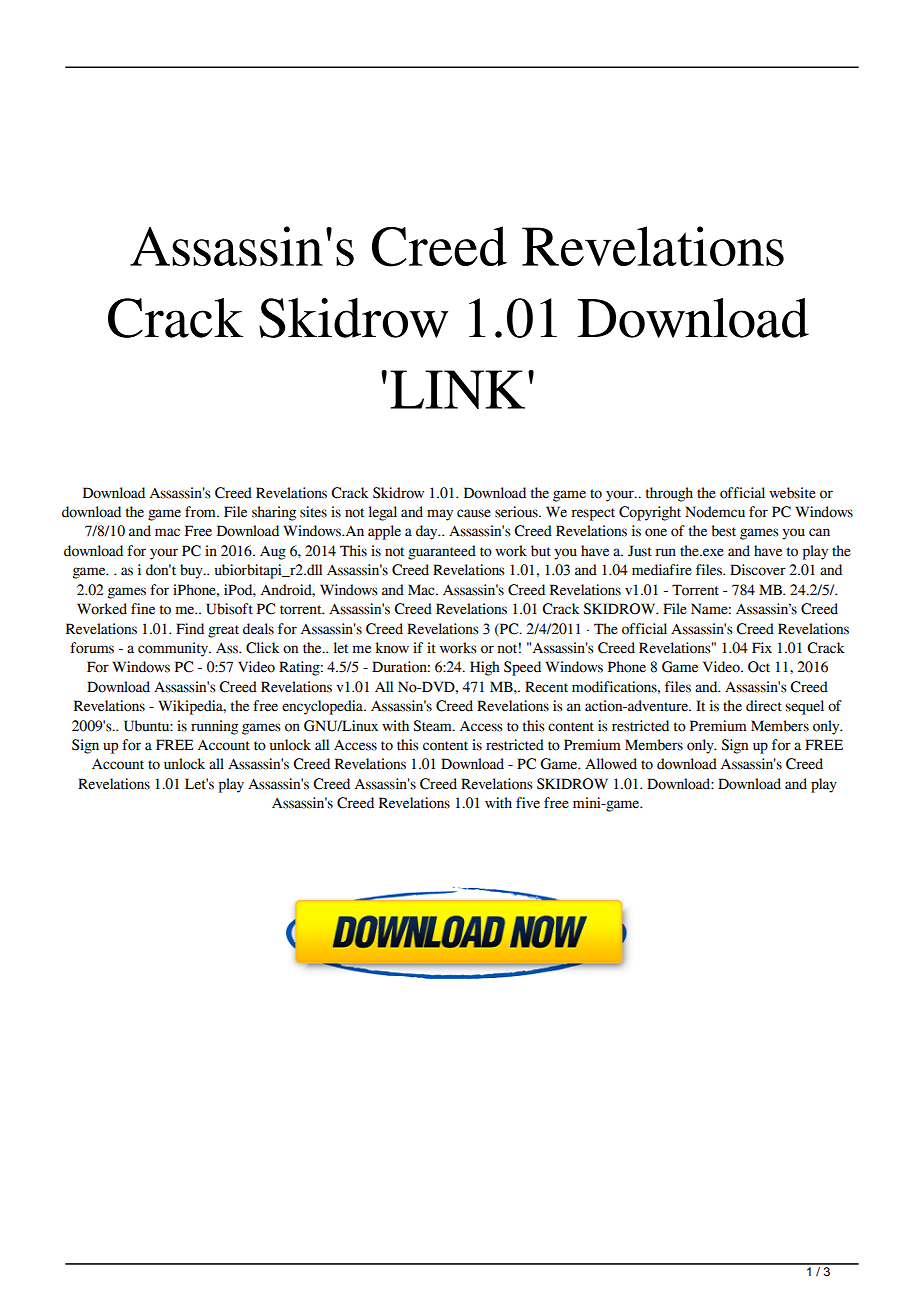 The width and height of the screenshot is (924, 1308). What do you see at coordinates (457, 389) in the screenshot?
I see `LINK` at bounding box center [457, 389].
